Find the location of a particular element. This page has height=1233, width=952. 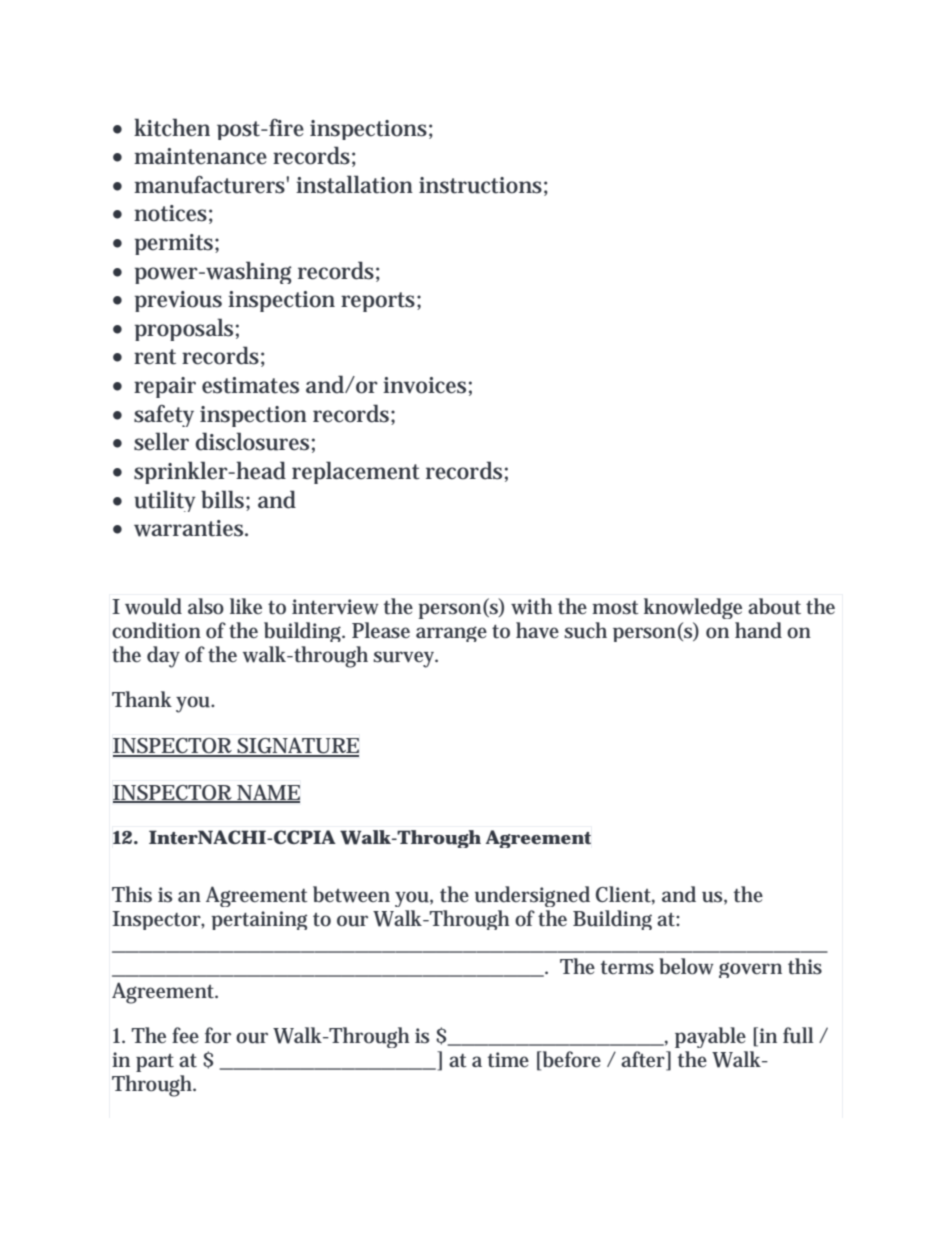

kitchen is located at coordinates (172, 127).
